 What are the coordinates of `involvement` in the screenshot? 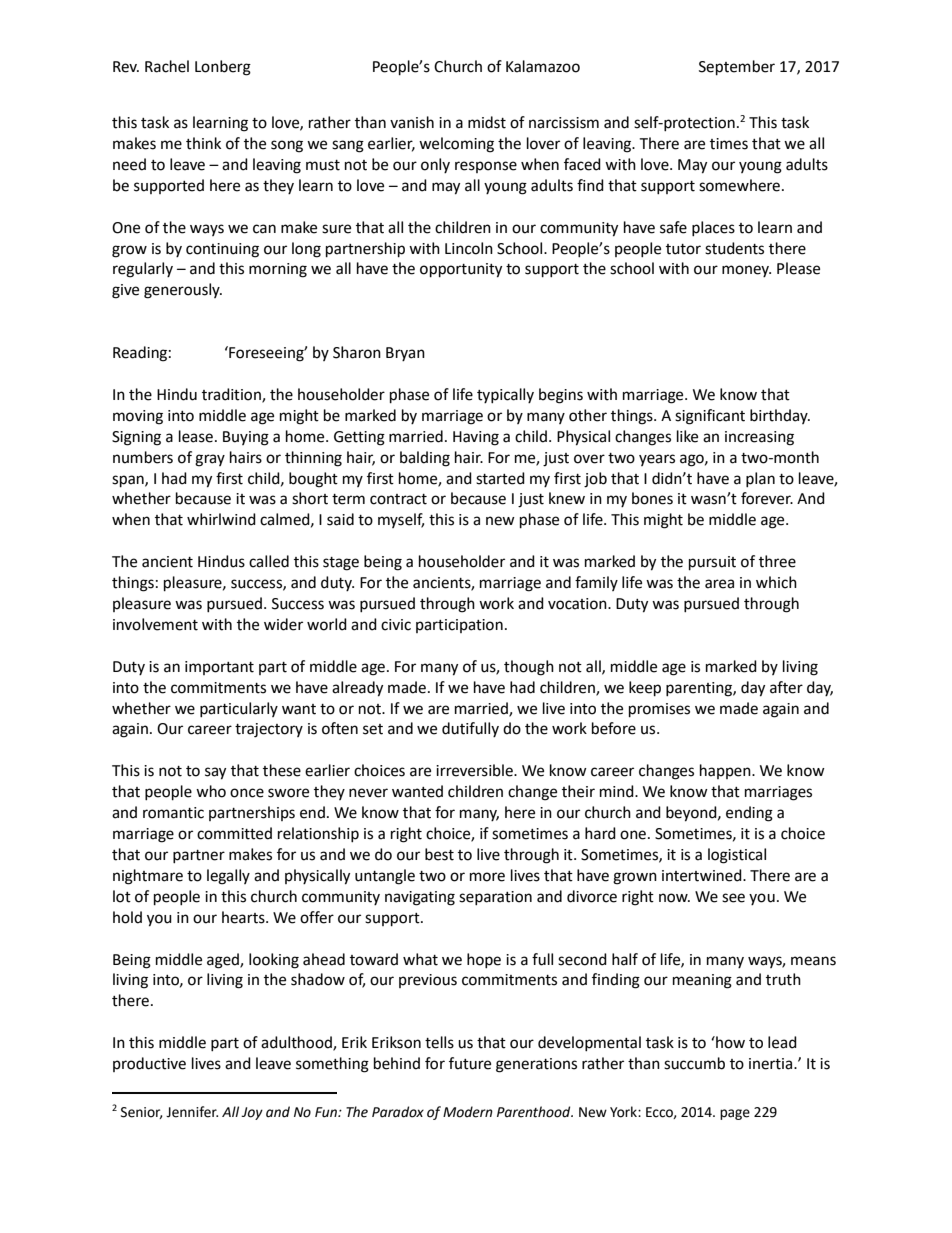 It's located at (155, 624).
